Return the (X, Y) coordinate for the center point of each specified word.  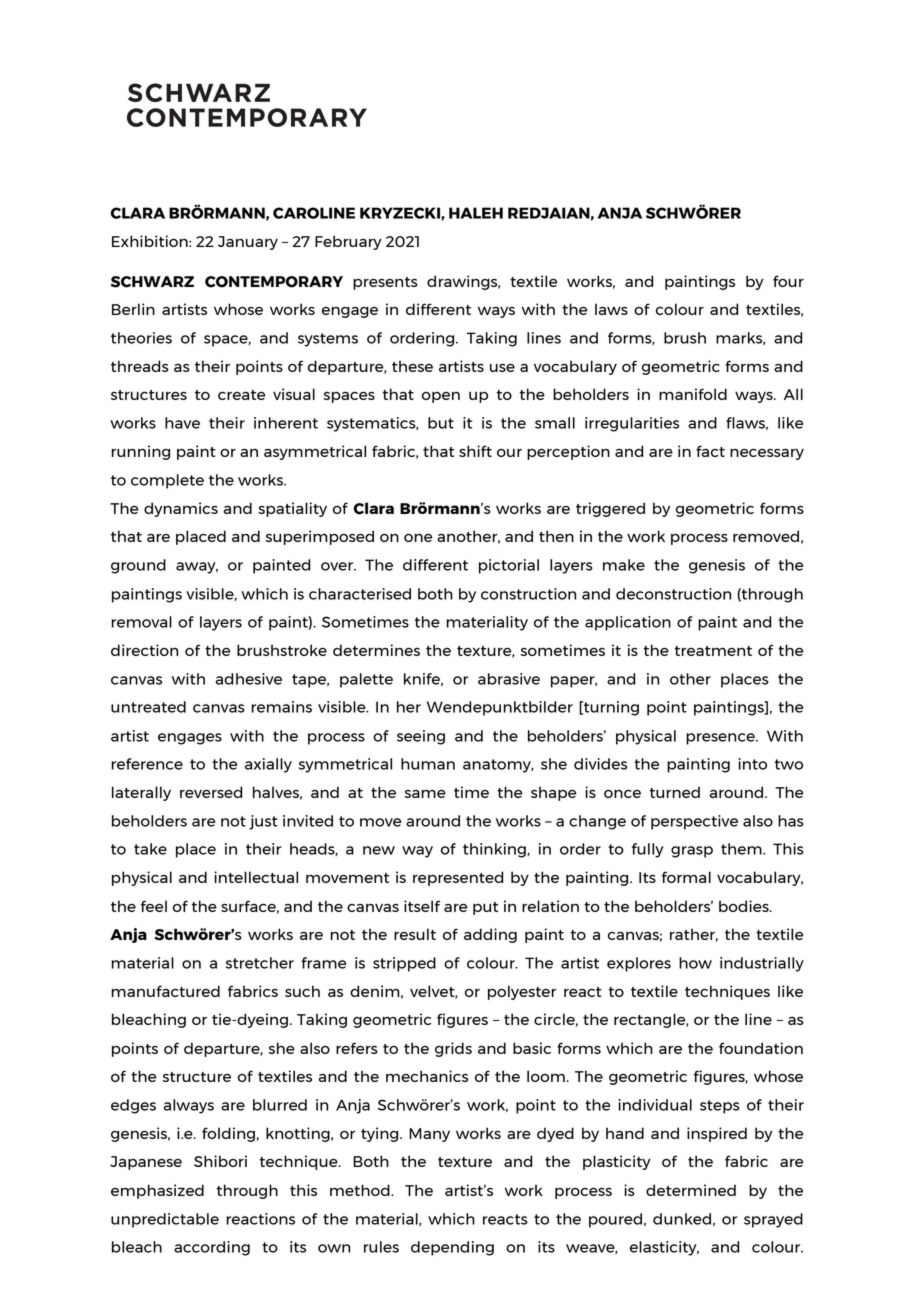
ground (138, 566)
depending (452, 1248)
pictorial (509, 566)
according (212, 1248)
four (788, 281)
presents (385, 283)
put (485, 908)
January (248, 243)
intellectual (256, 877)
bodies (745, 906)
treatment (713, 651)
